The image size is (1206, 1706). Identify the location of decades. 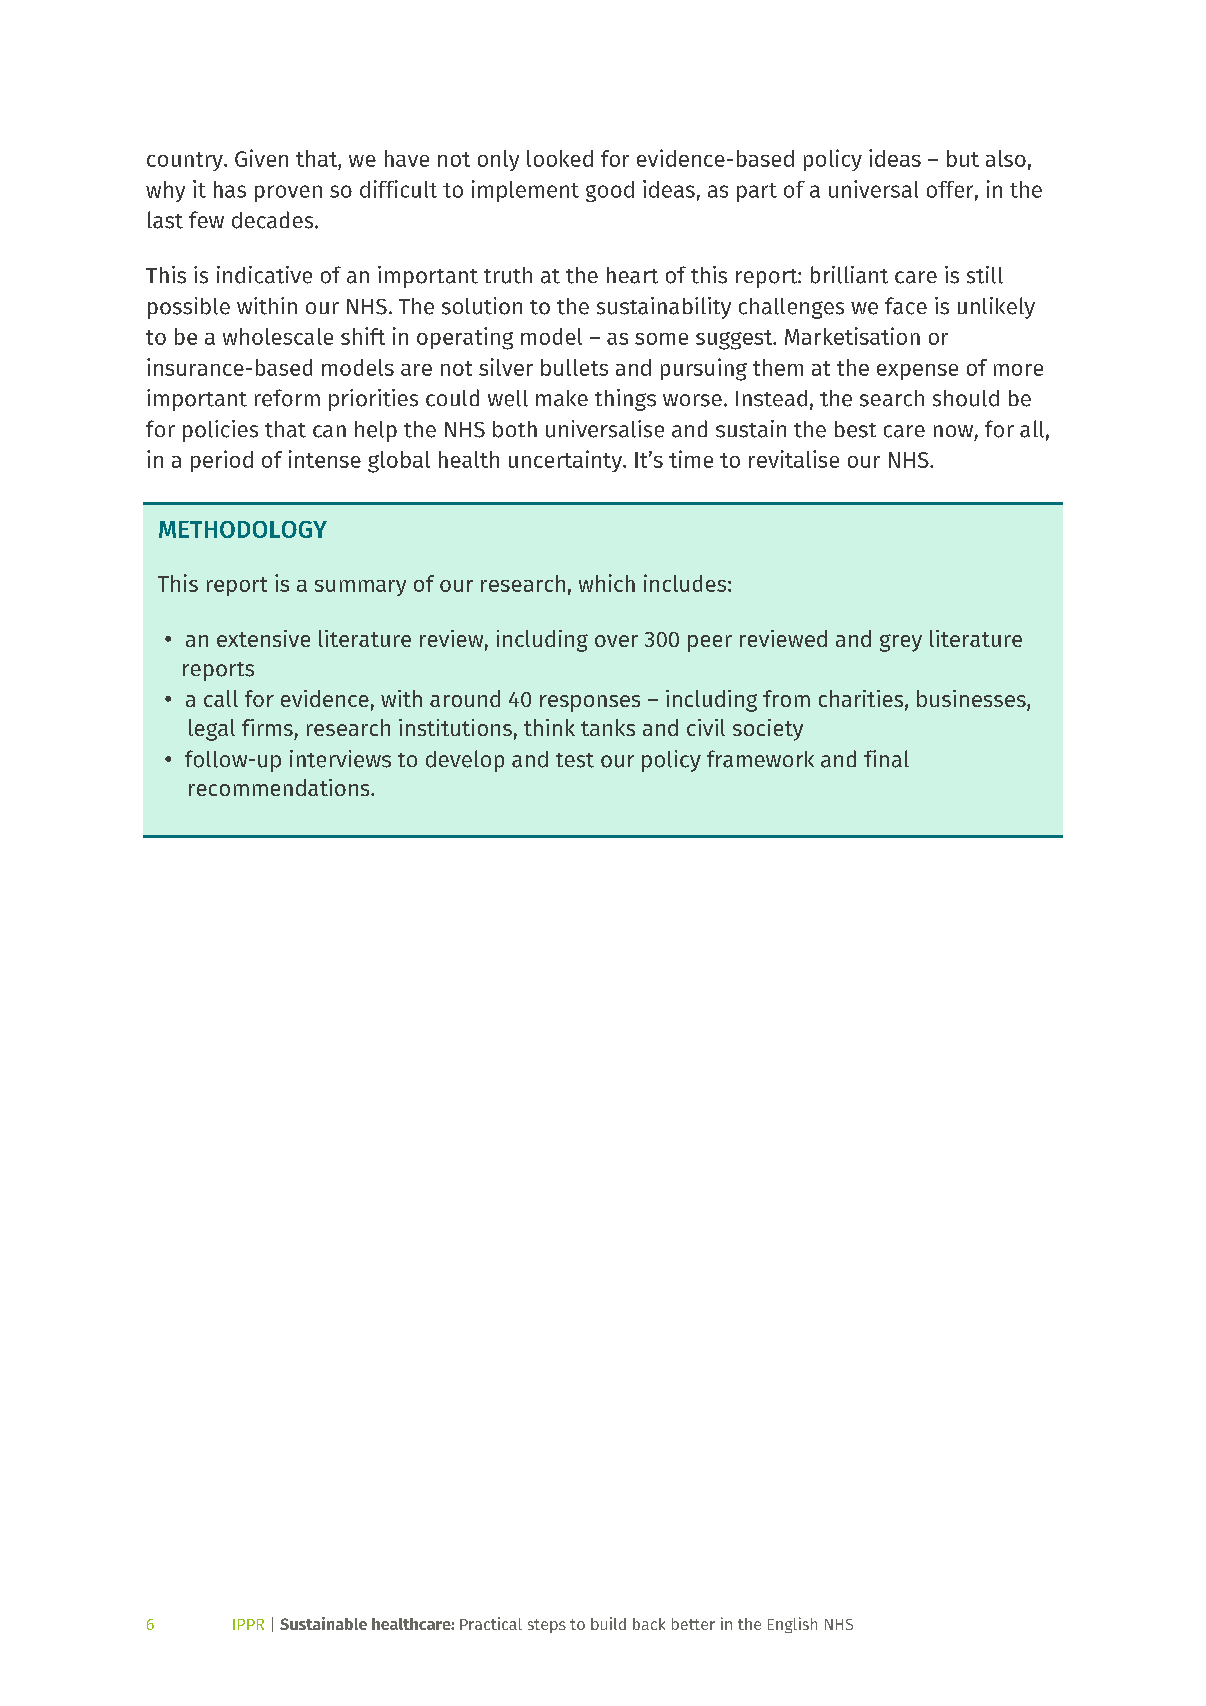
(274, 220).
